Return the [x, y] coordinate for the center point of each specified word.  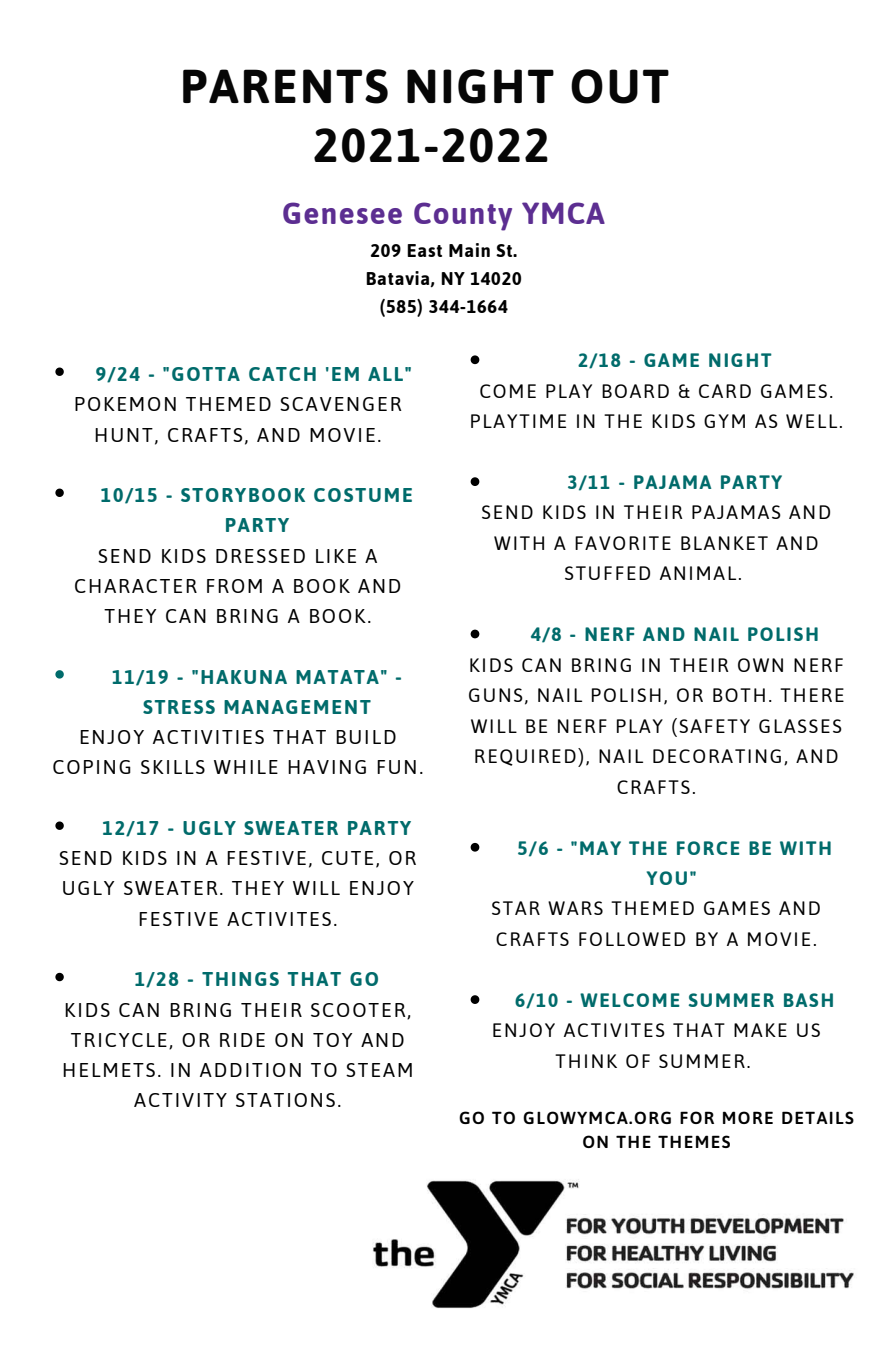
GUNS [496, 695]
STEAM [379, 1070]
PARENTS [285, 86]
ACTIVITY [180, 1100]
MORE [748, 1117]
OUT [620, 86]
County [463, 216]
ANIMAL [698, 573]
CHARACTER [136, 586]
